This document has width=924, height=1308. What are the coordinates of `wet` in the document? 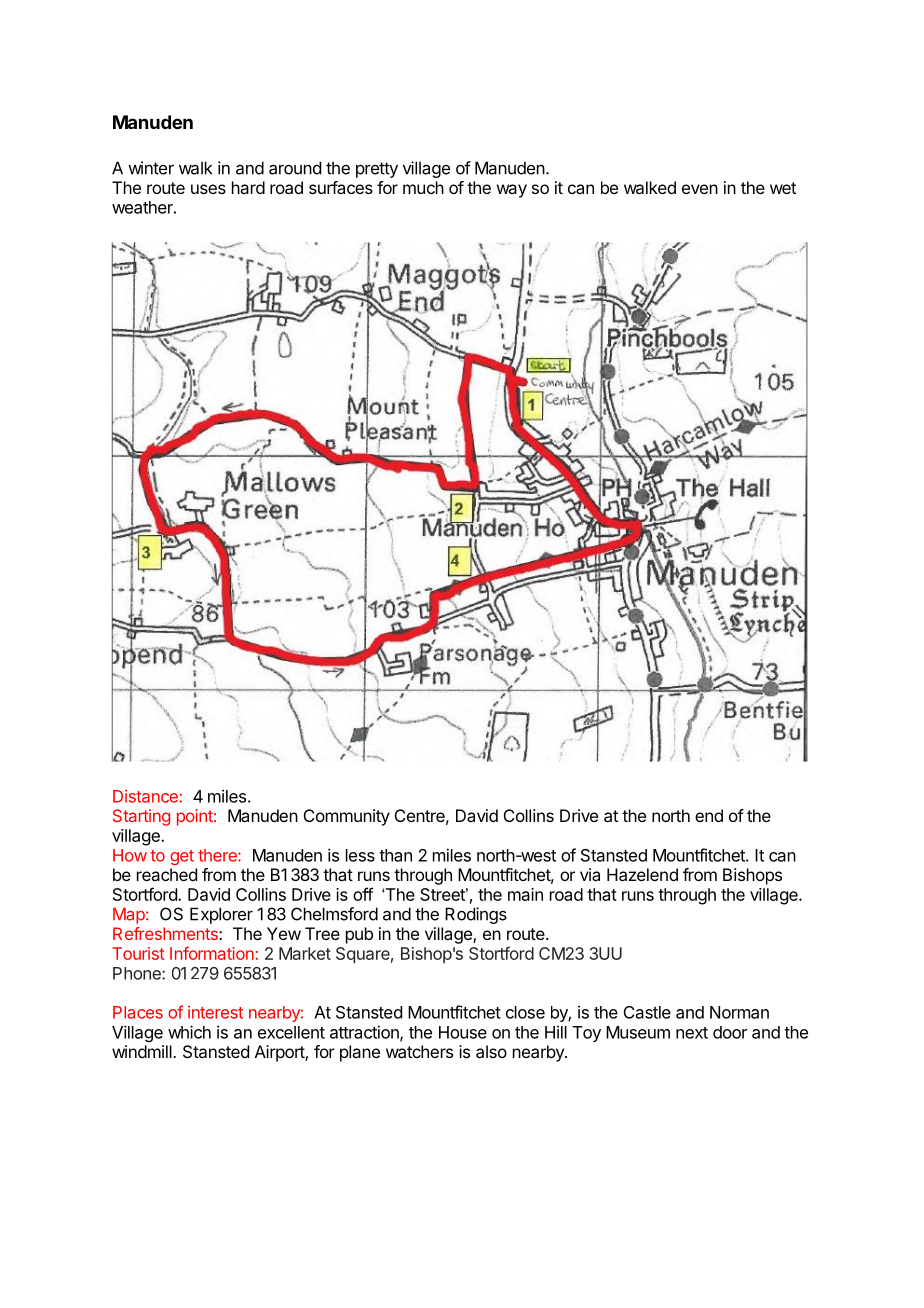 It's located at (783, 188).
